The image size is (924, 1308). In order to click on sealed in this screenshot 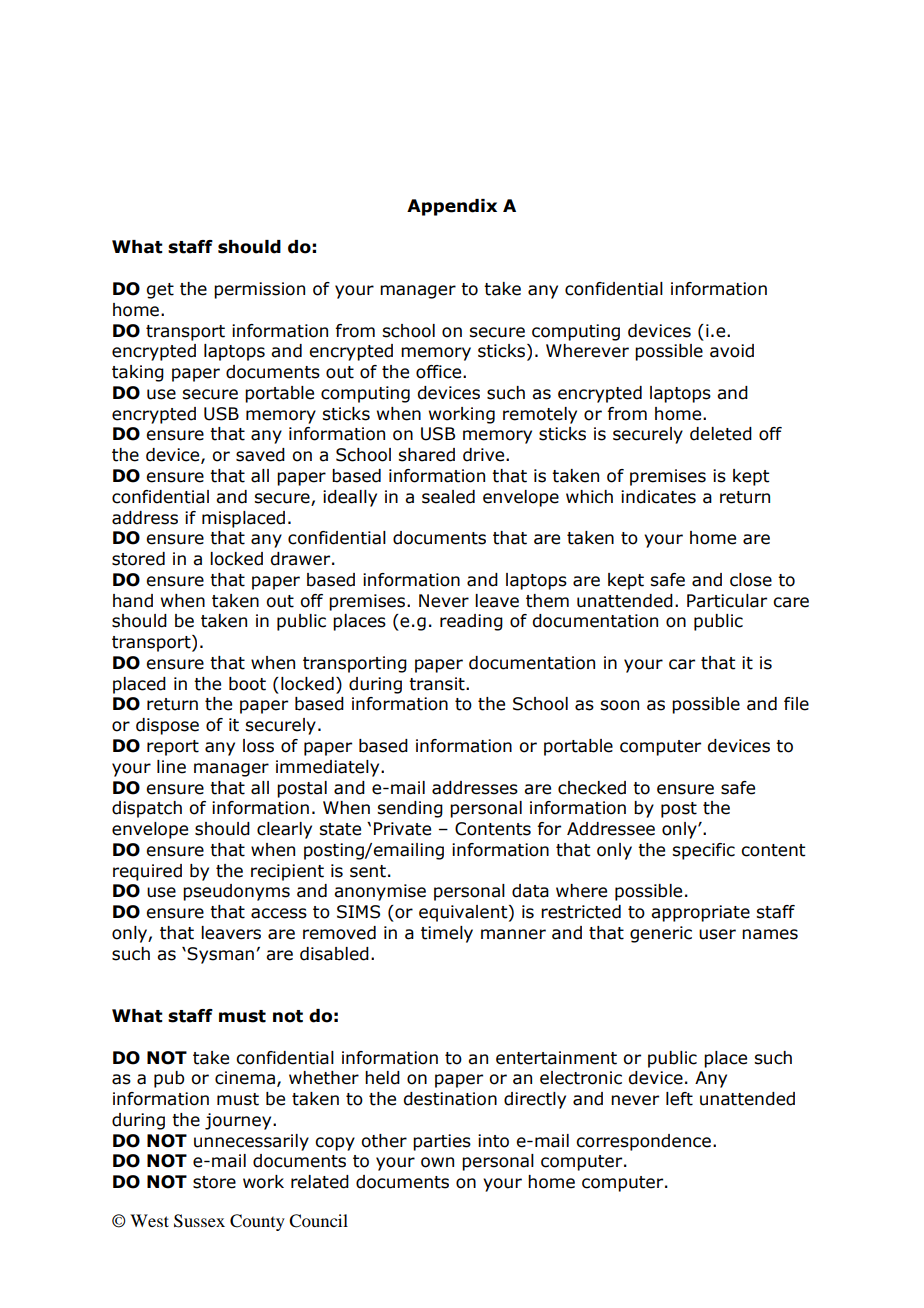, I will do `click(448, 497)`.
